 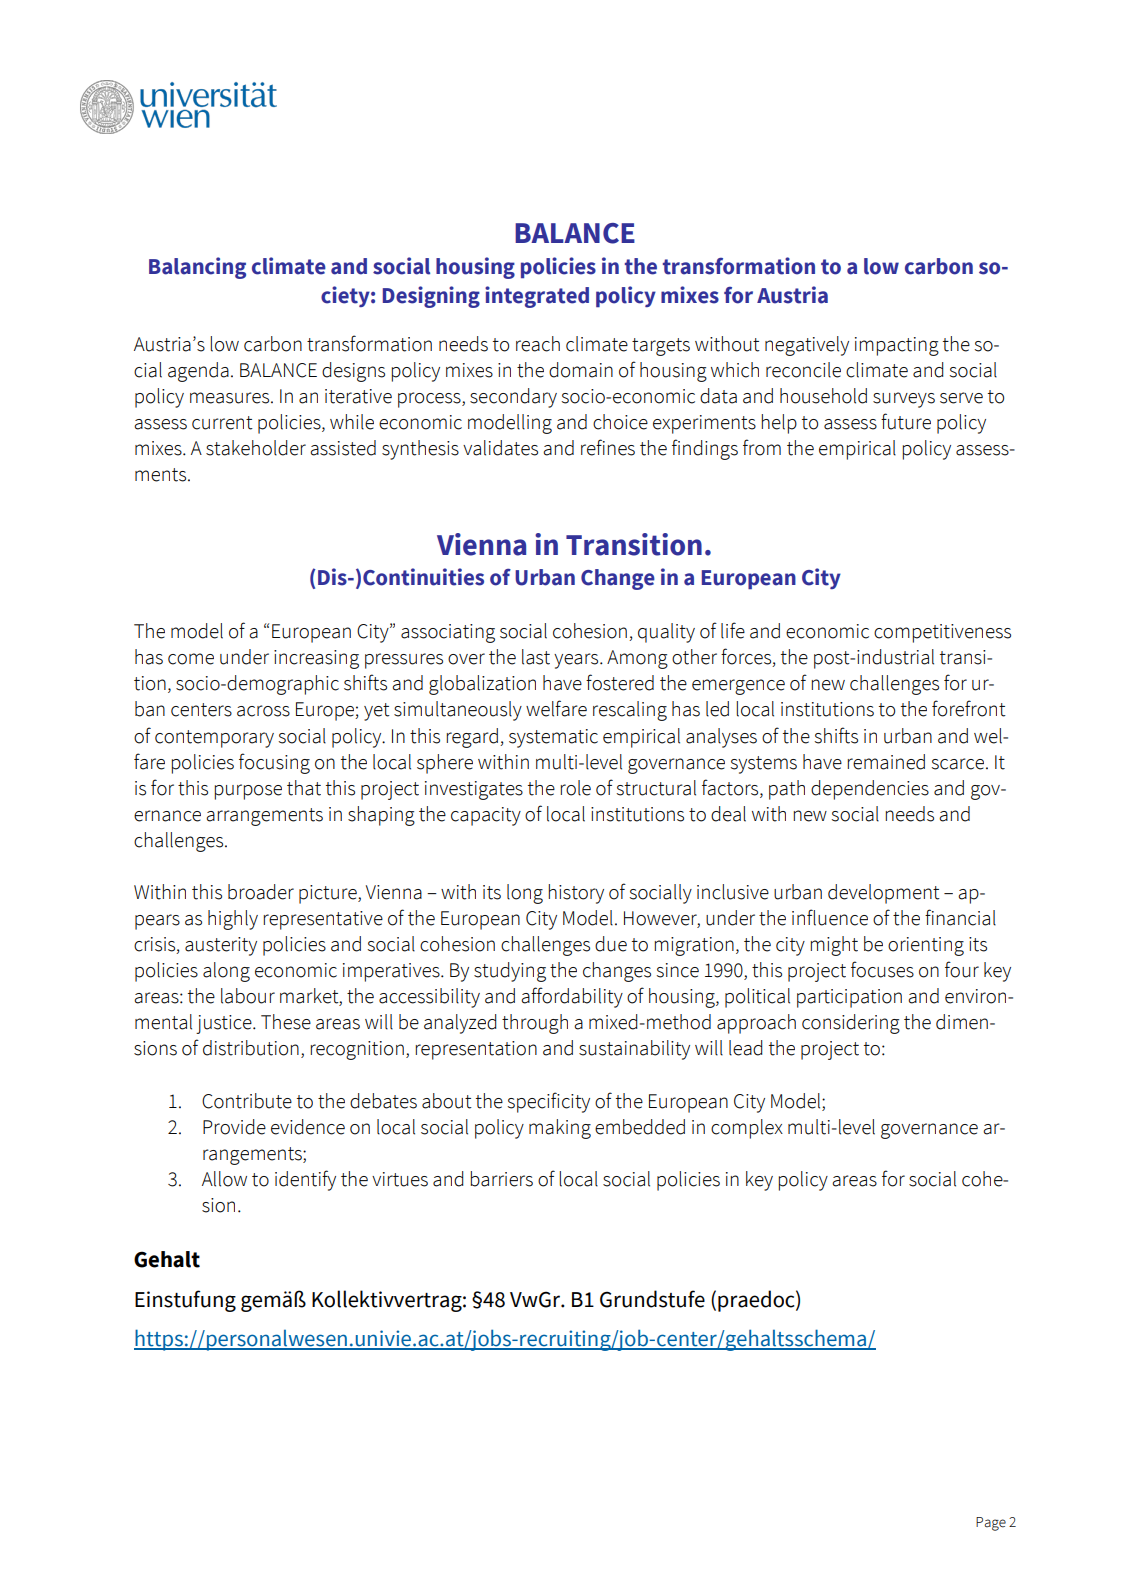 I want to click on identify, so click(x=305, y=1180).
